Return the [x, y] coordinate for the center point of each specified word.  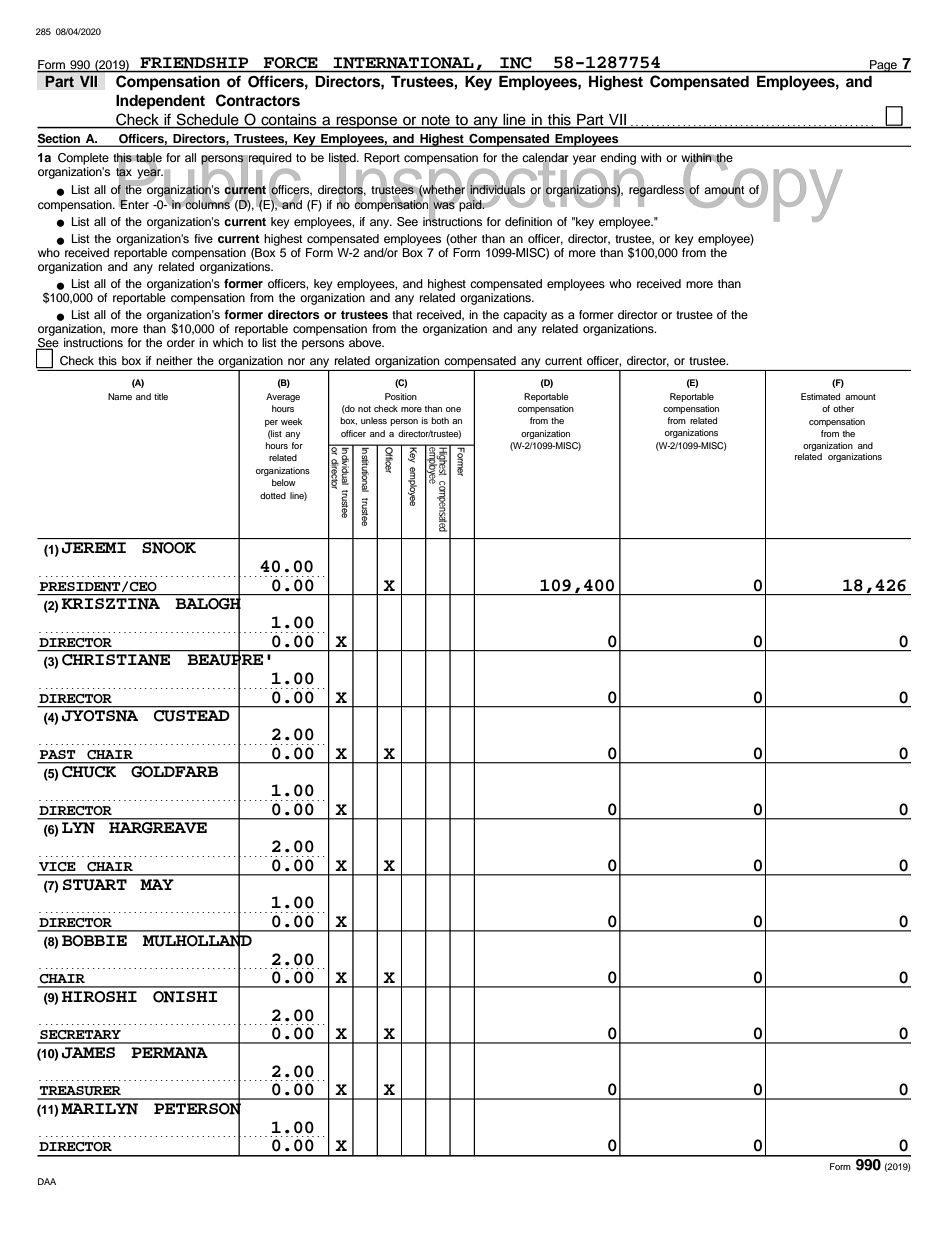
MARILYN [99, 1109]
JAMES [88, 1053]
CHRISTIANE [116, 660]
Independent [160, 102]
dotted [273, 495]
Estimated [820, 396]
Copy [762, 187]
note [436, 120]
